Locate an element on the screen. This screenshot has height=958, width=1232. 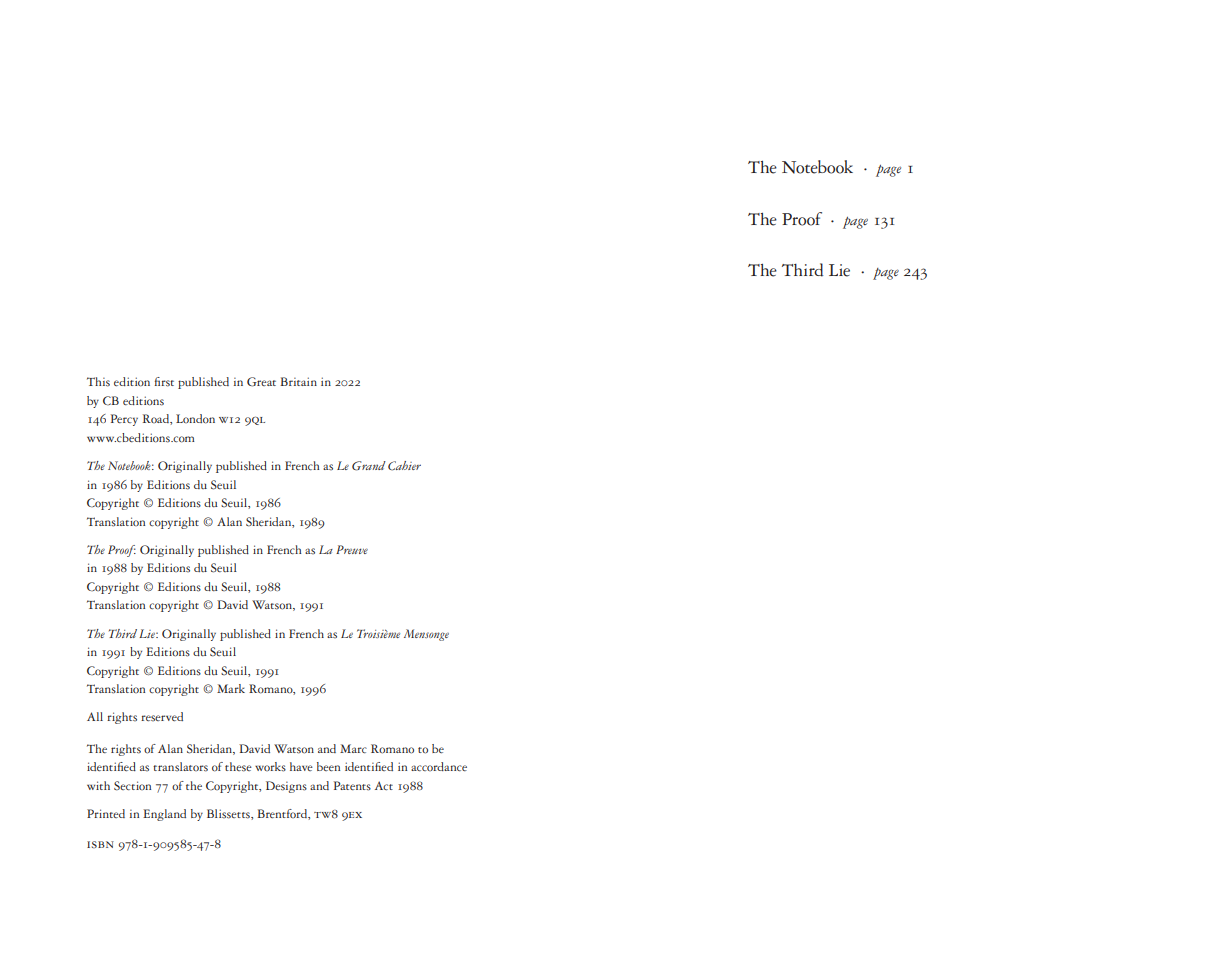
Marc is located at coordinates (353, 748).
